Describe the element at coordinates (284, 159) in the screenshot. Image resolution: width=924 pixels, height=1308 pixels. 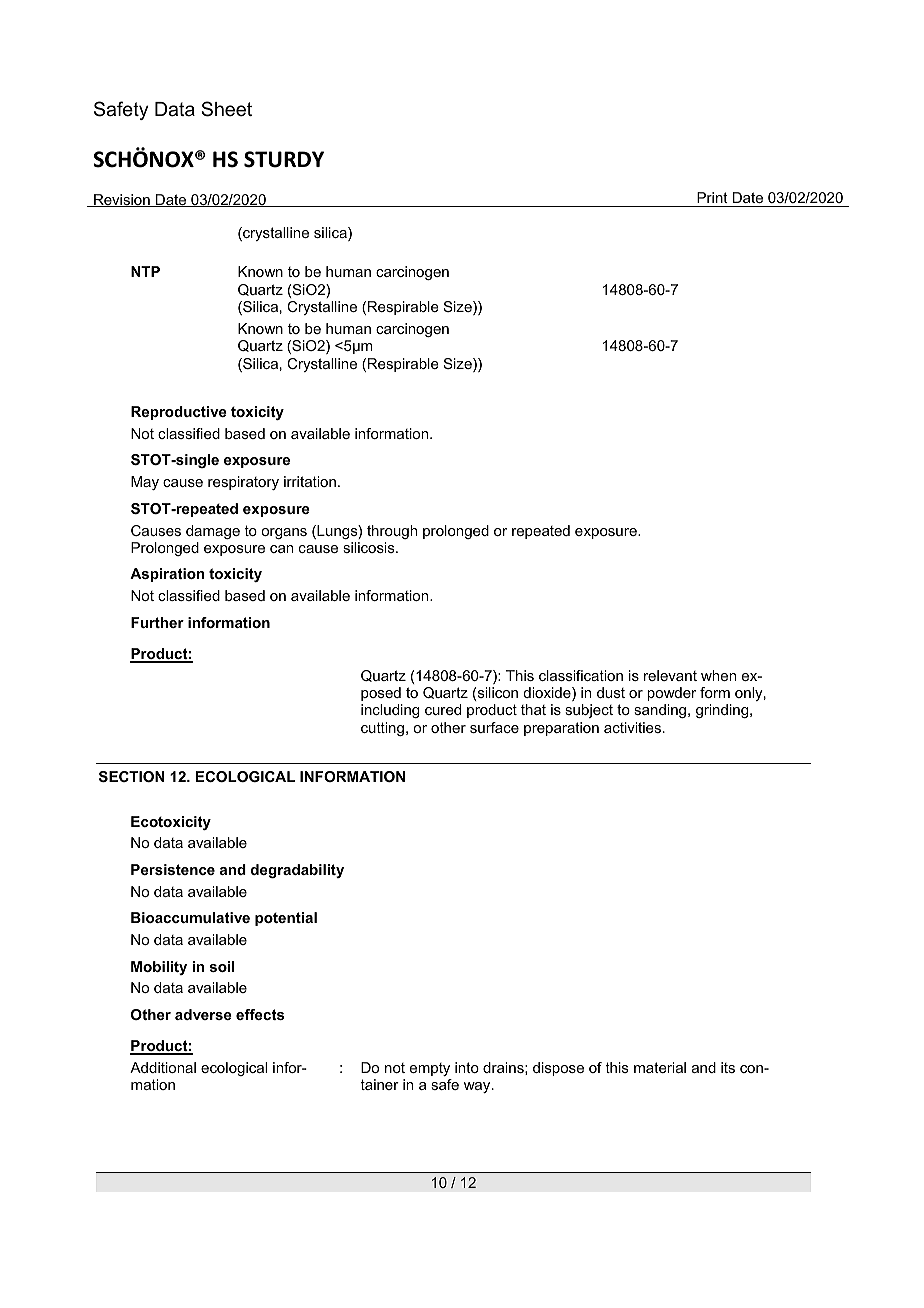
I see `STURDY` at that location.
